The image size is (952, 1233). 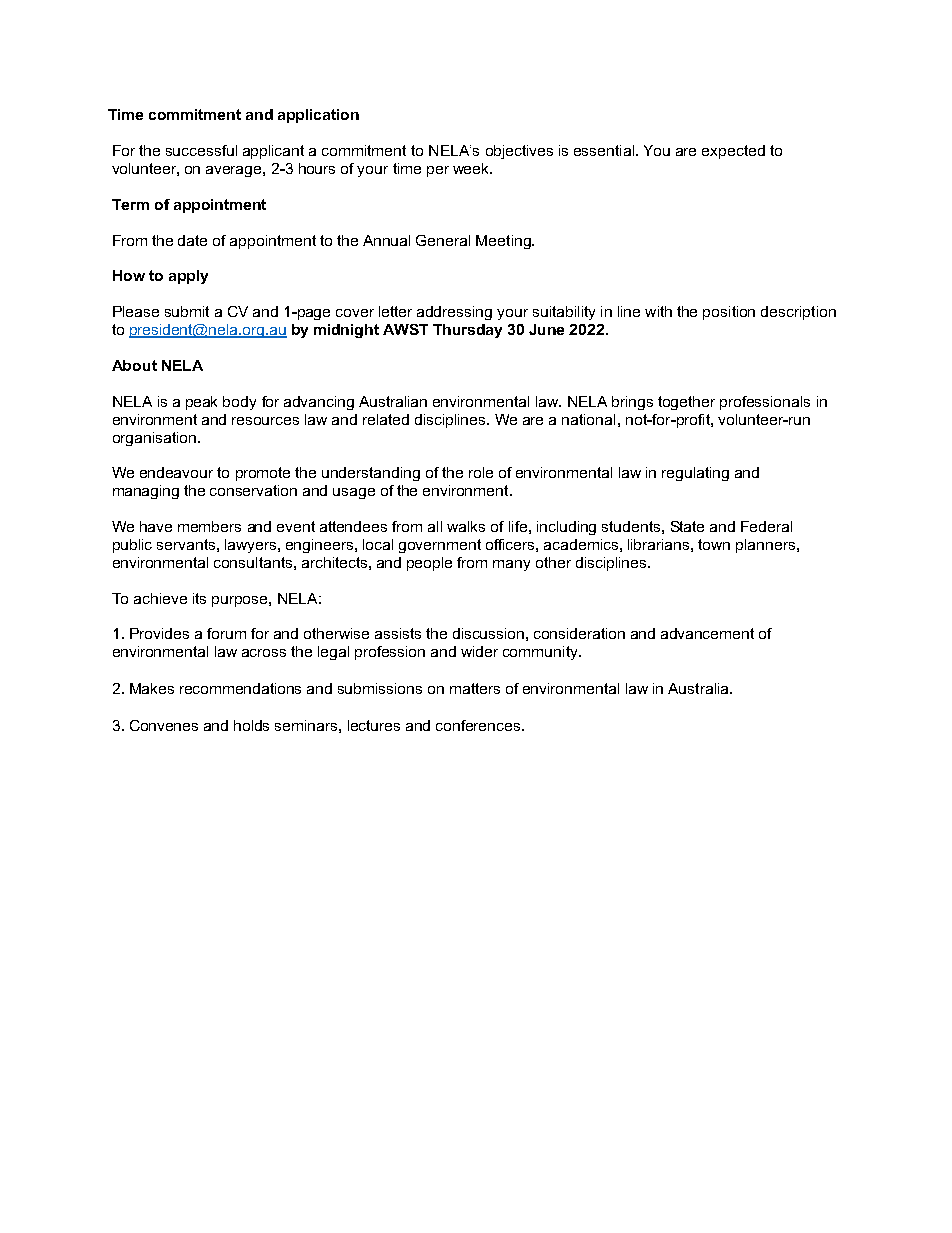 What do you see at coordinates (240, 688) in the page?
I see `recommendations` at bounding box center [240, 688].
